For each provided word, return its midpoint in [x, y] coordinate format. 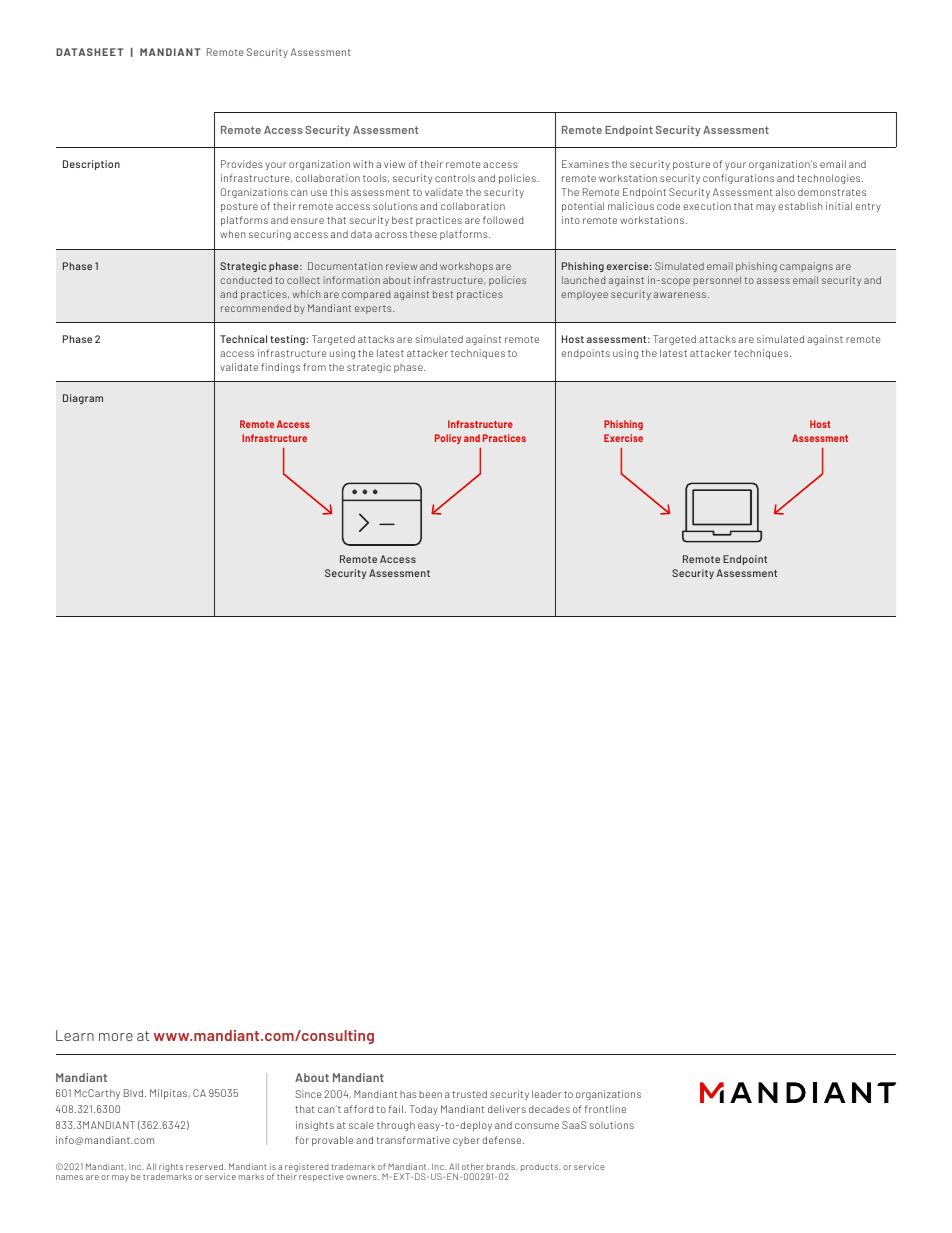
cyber [466, 1141]
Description [91, 165]
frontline [605, 1109]
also [785, 192]
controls [455, 178]
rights [171, 1168]
